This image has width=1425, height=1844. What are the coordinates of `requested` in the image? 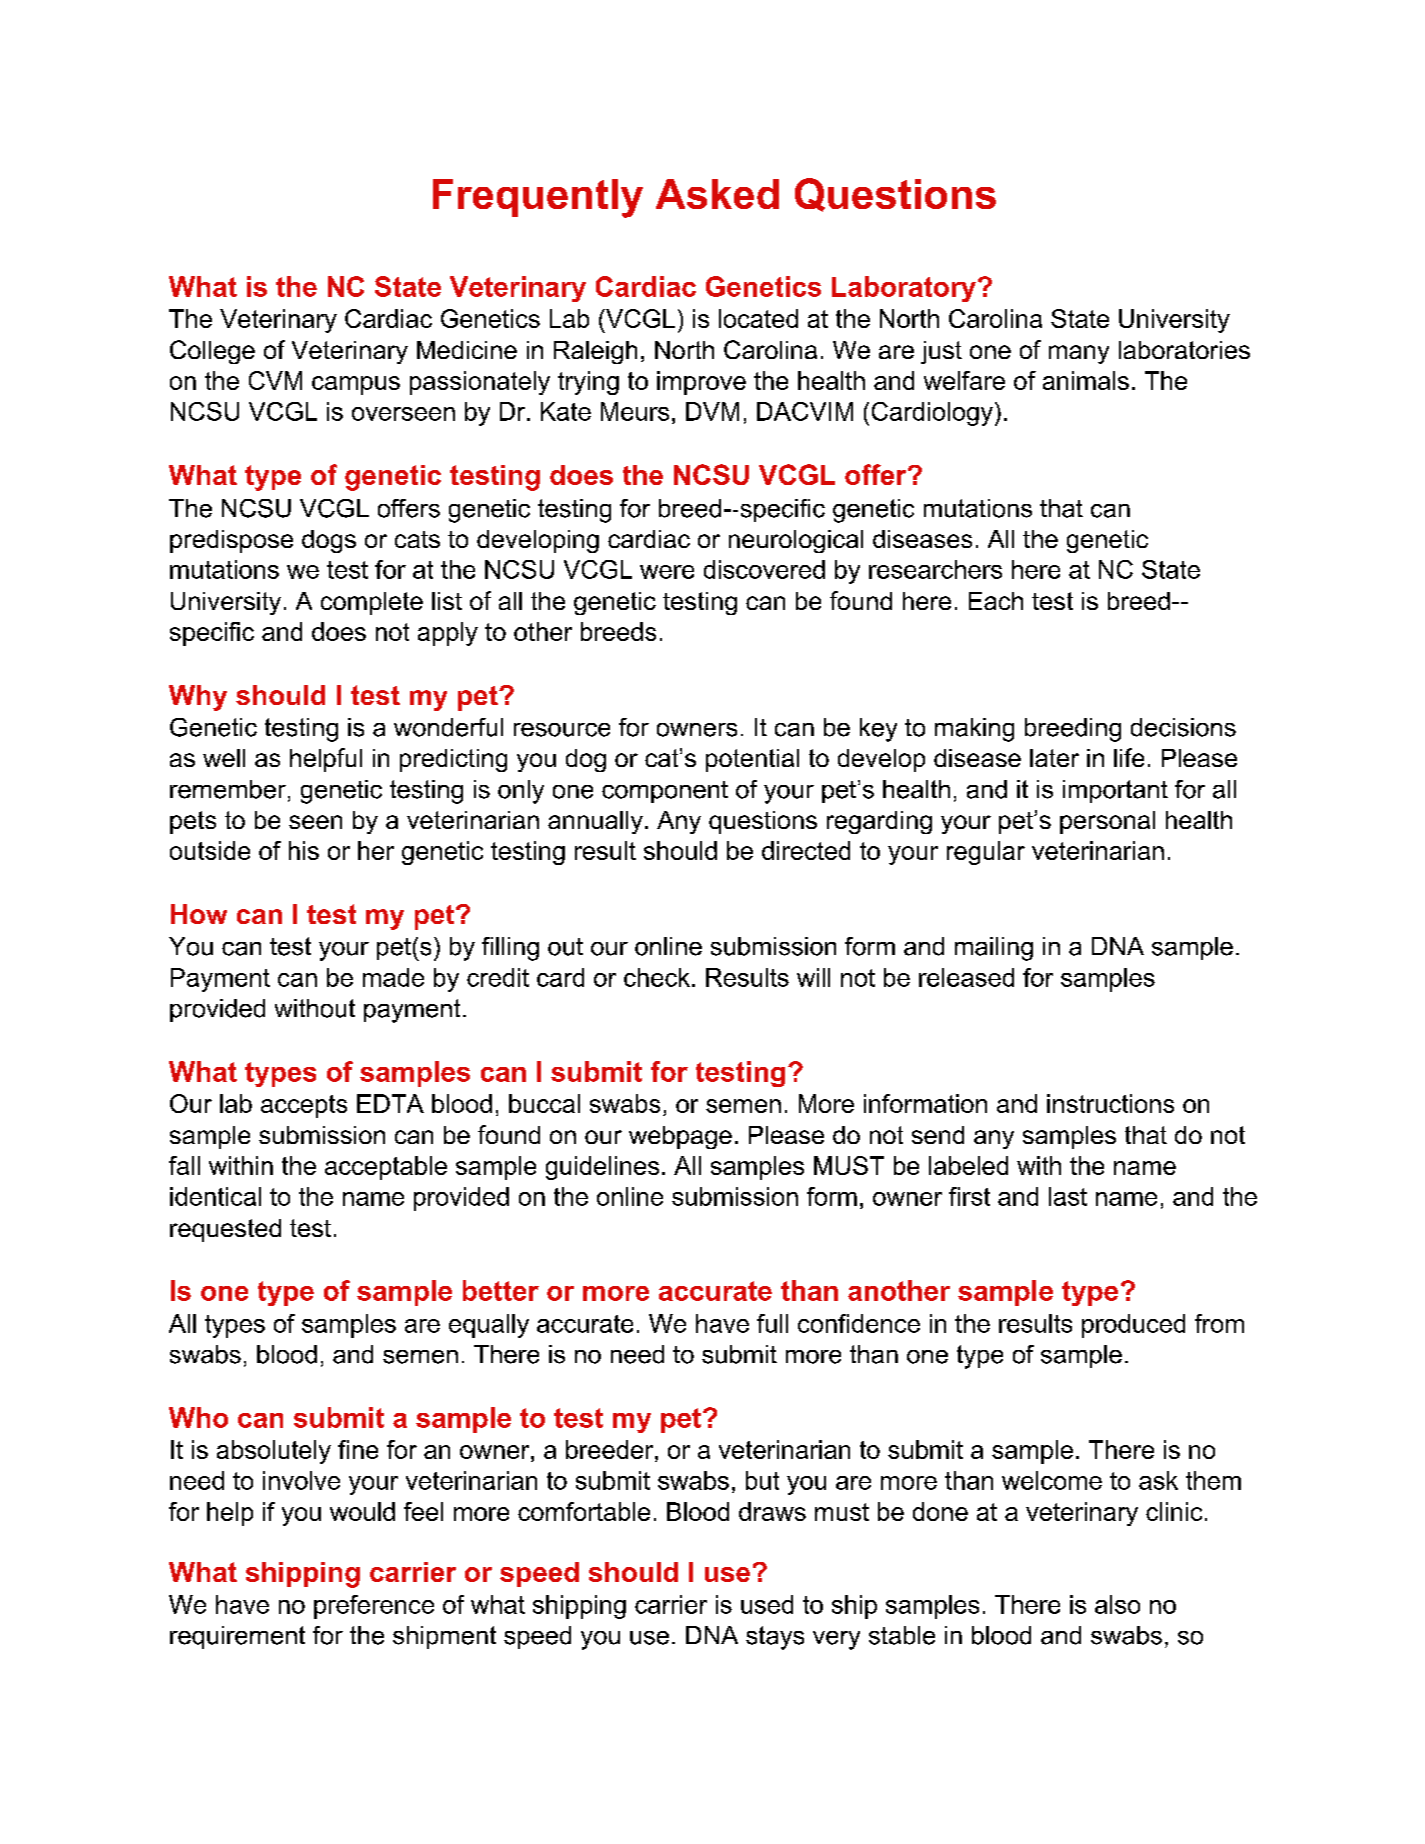 It's located at (225, 1230).
